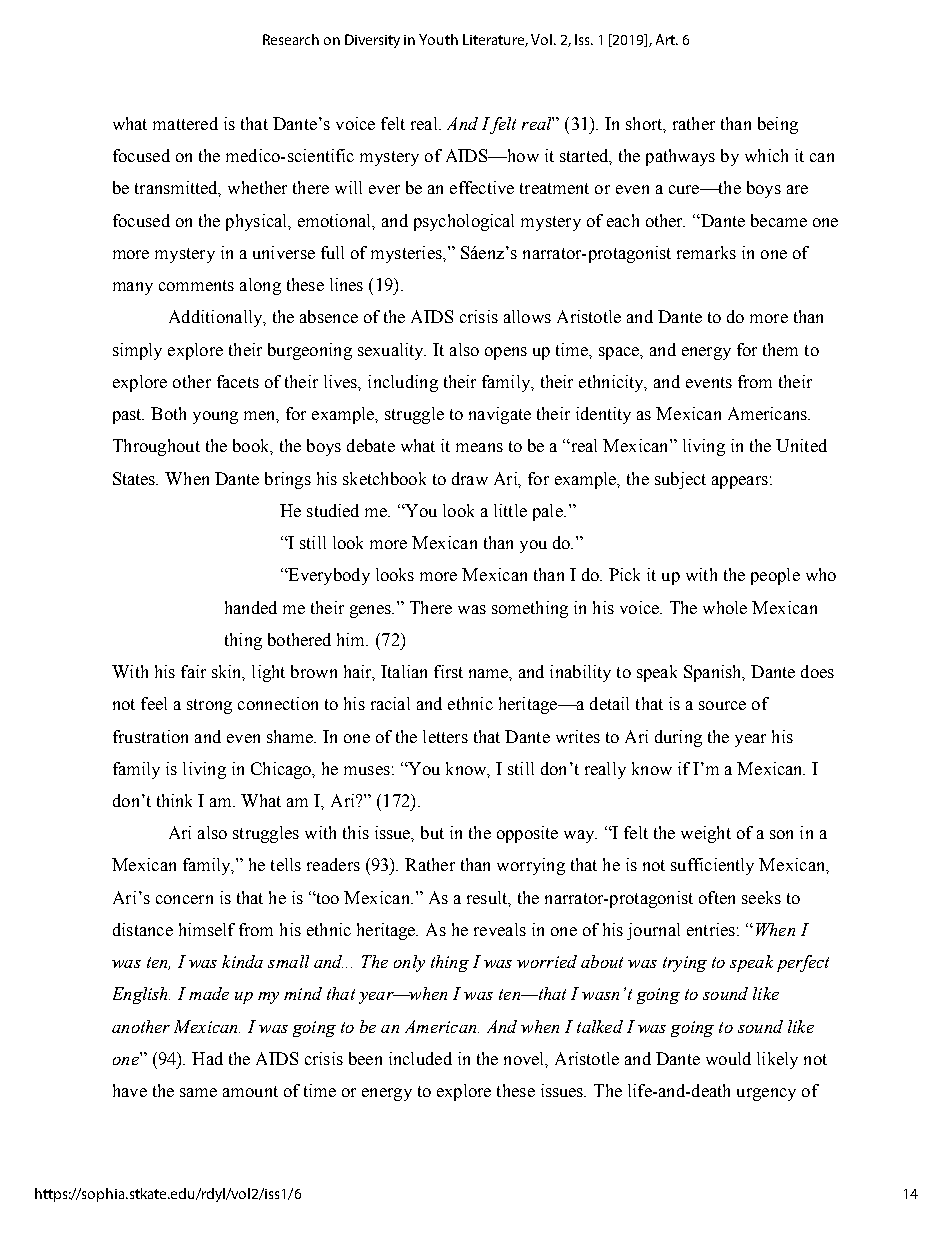 The height and width of the screenshot is (1233, 952). I want to click on source, so click(722, 705).
